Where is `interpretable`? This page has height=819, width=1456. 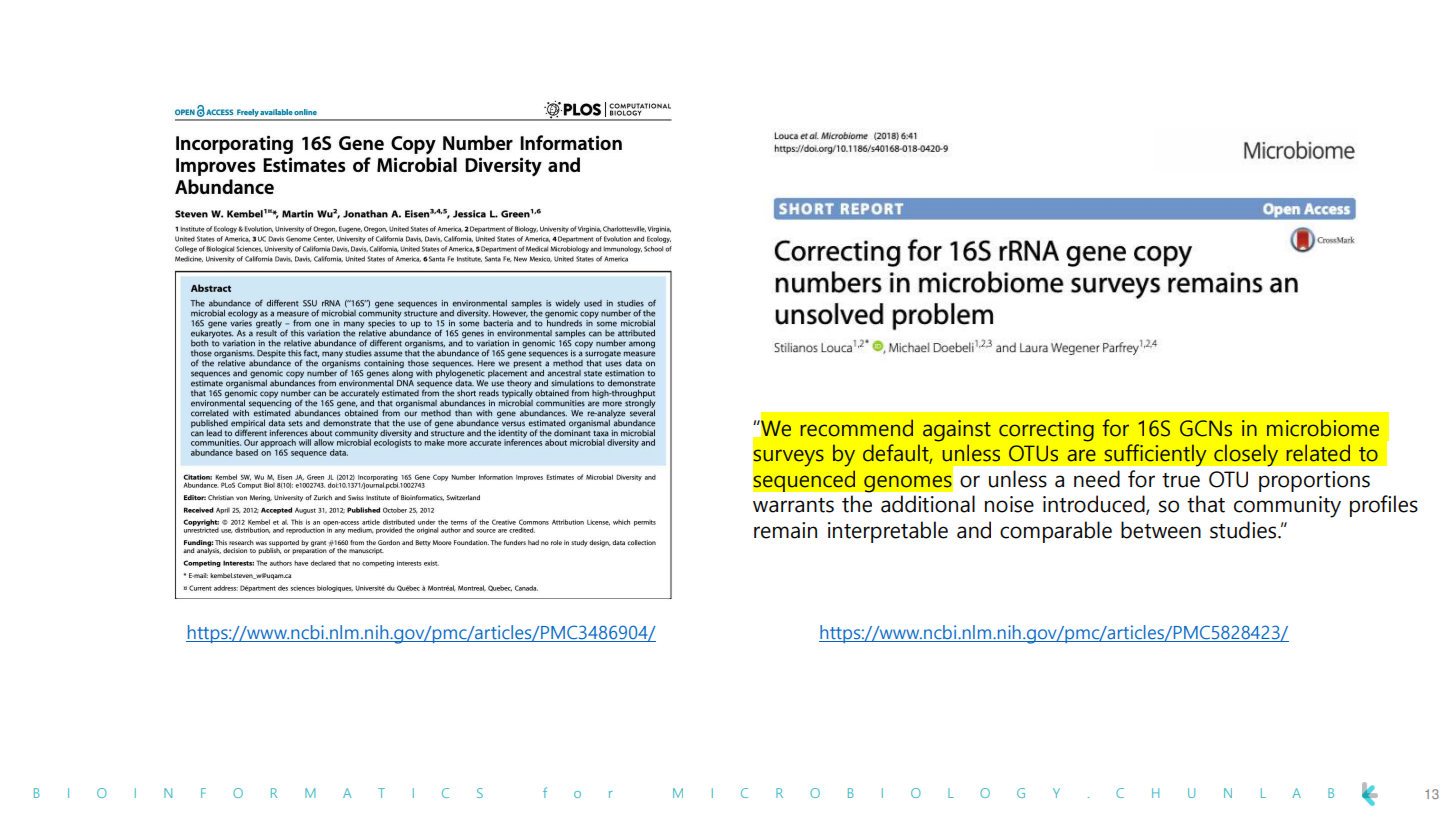
interpretable is located at coordinates (888, 532).
